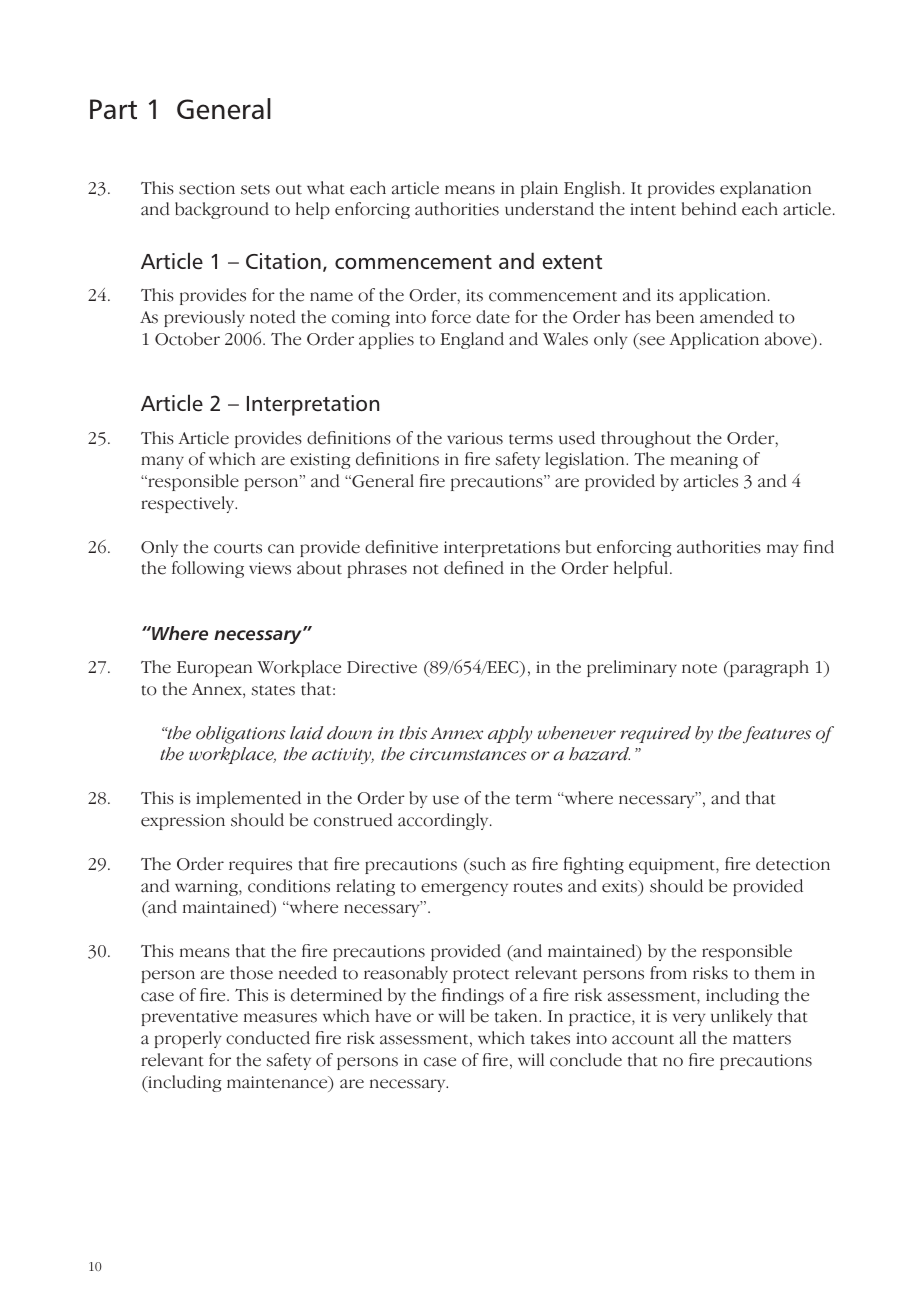  I want to click on phrases, so click(377, 569).
